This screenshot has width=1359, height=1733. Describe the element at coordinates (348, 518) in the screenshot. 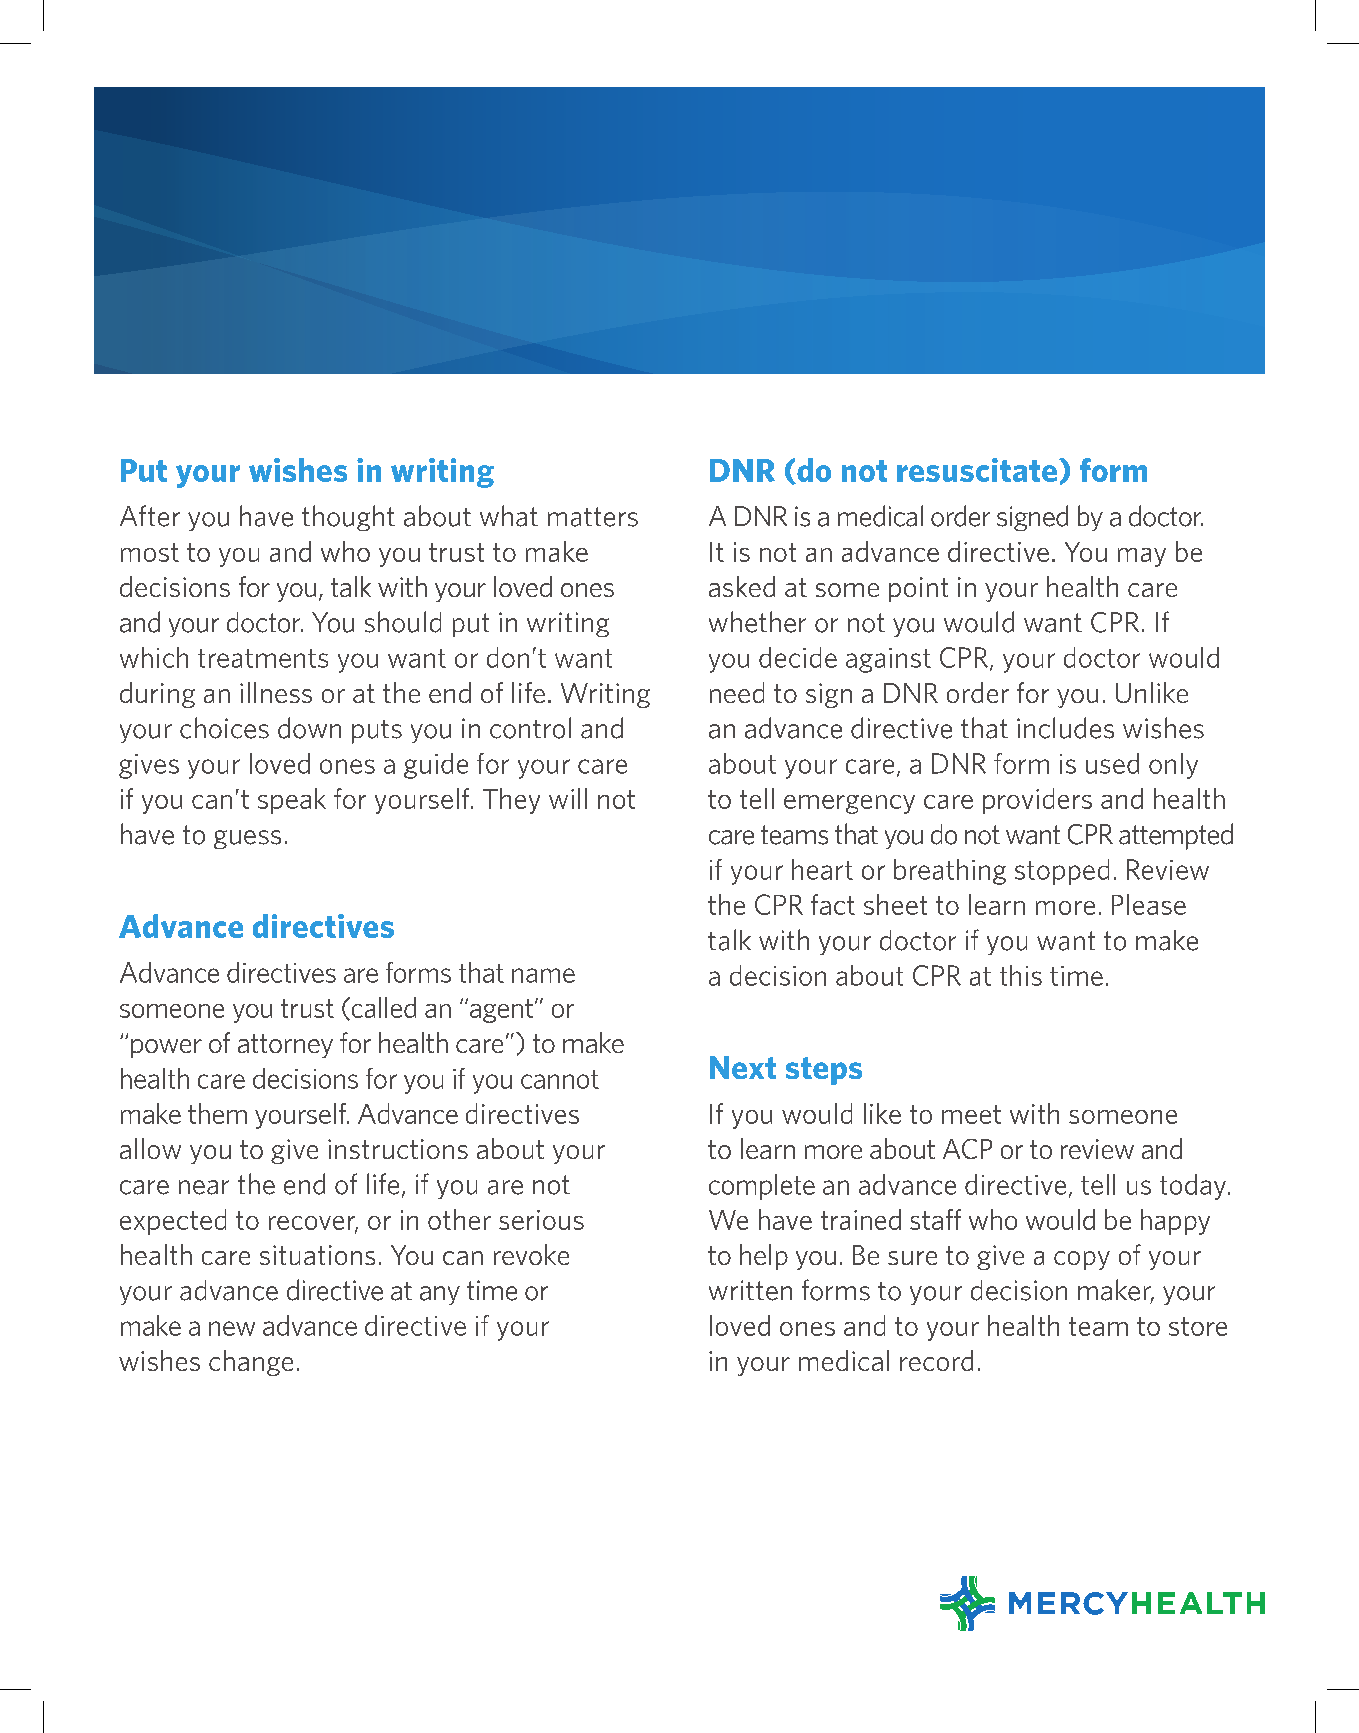

I see `thought` at that location.
